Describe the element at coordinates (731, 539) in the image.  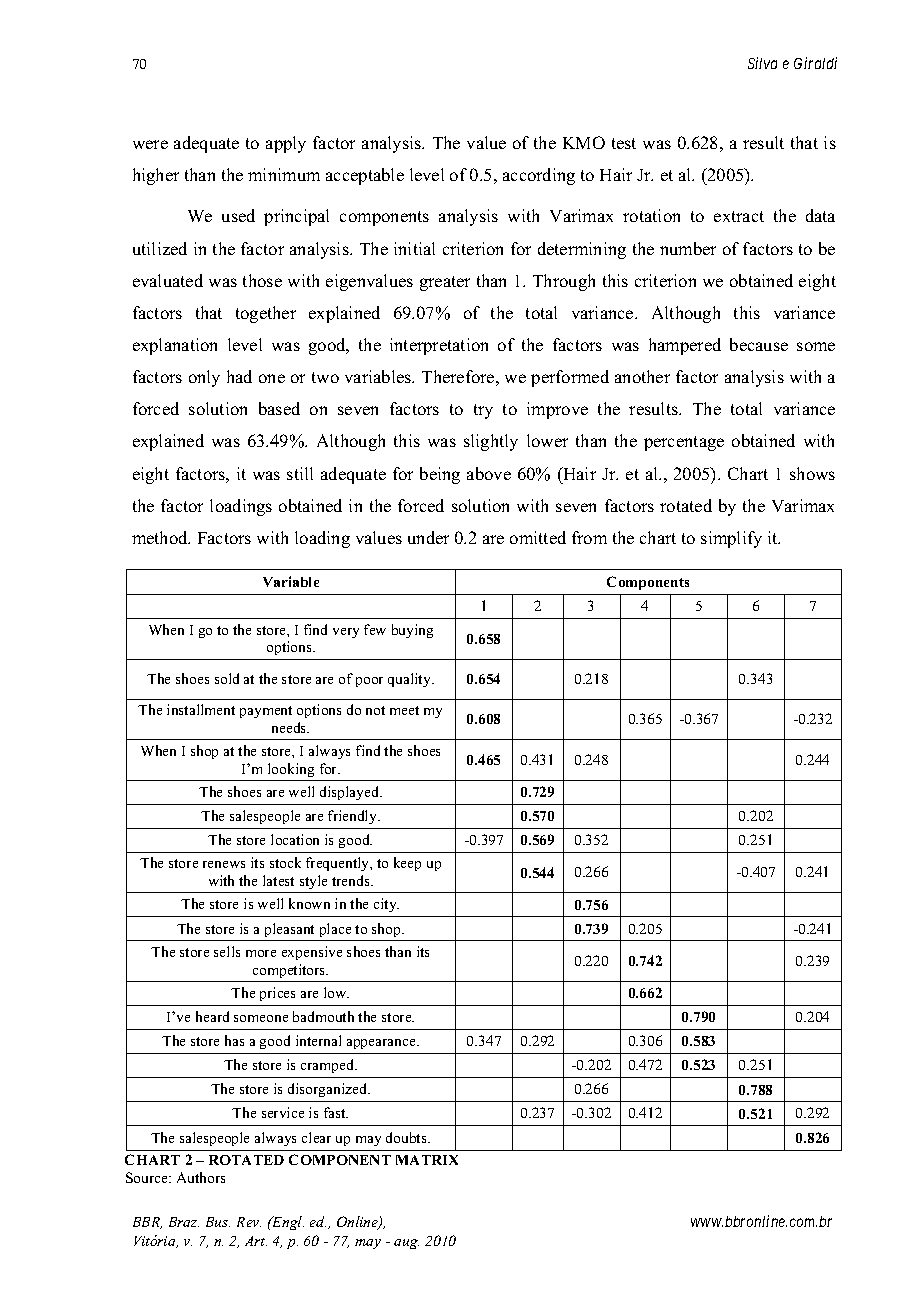
I see `simplify` at that location.
